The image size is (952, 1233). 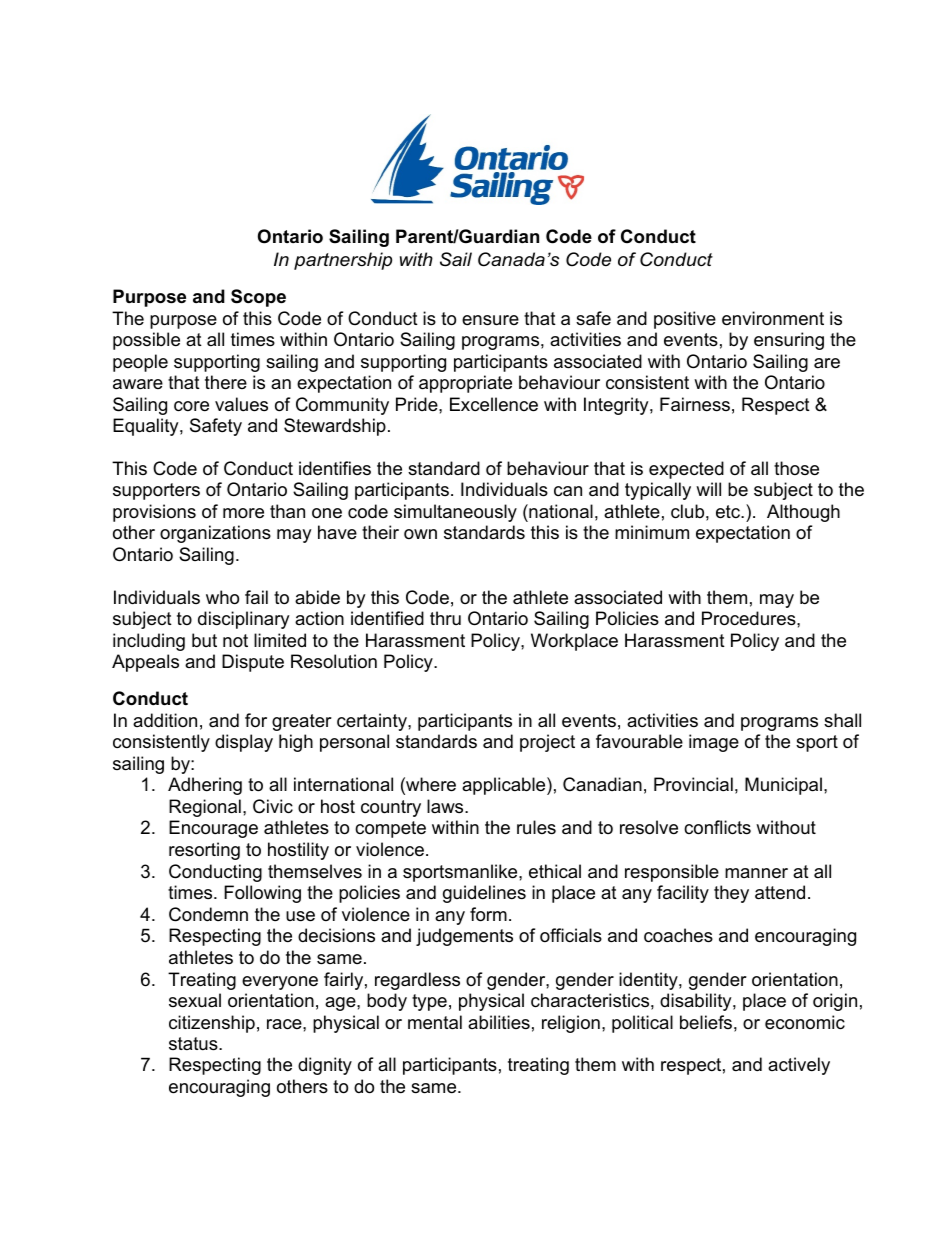 I want to click on Dispute, so click(x=253, y=663).
